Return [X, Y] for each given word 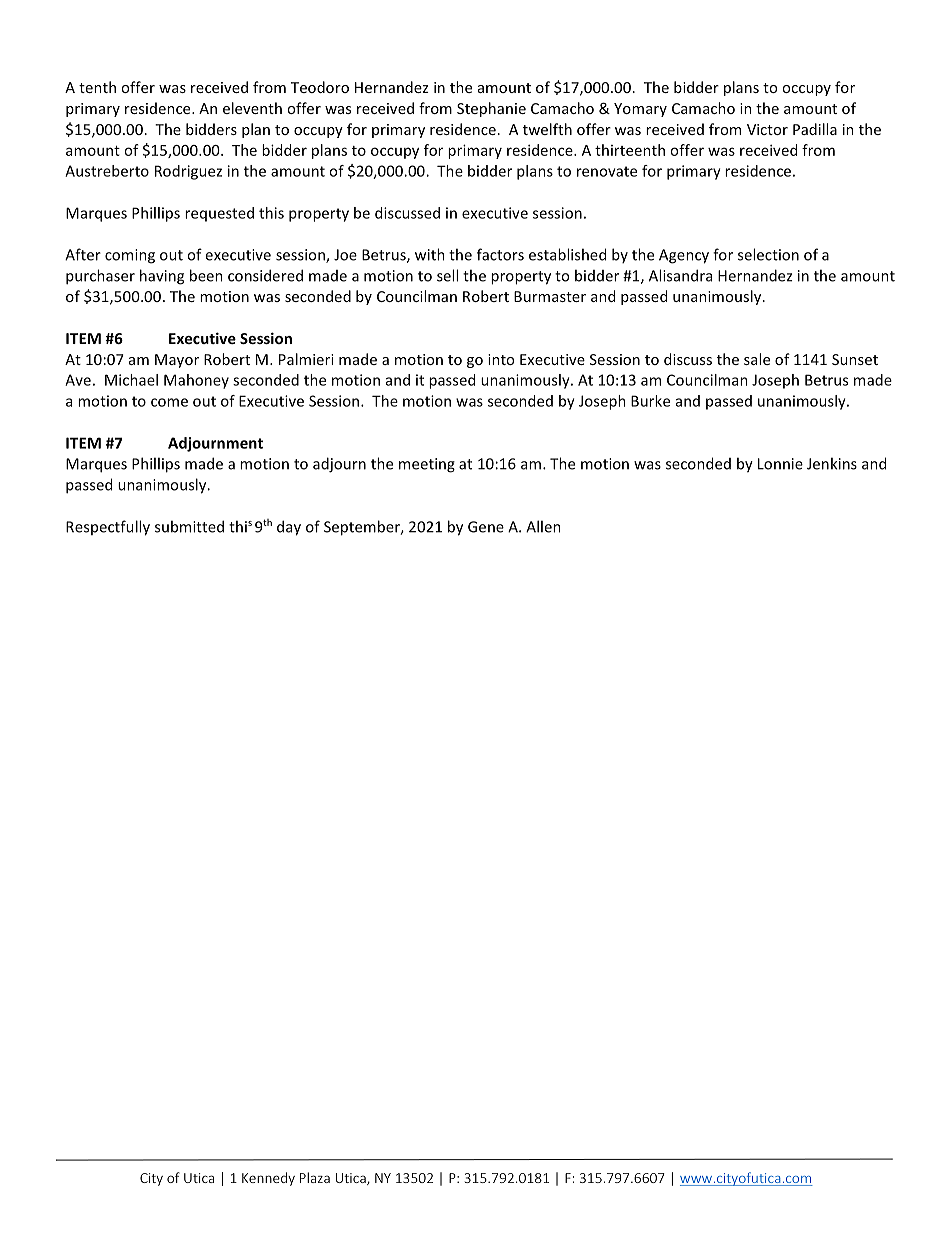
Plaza [315, 1177]
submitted [189, 526]
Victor [767, 129]
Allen [543, 526]
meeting [427, 465]
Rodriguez [188, 172]
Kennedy [268, 1179]
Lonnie [780, 464]
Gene [486, 527]
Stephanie [491, 109]
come [169, 402]
